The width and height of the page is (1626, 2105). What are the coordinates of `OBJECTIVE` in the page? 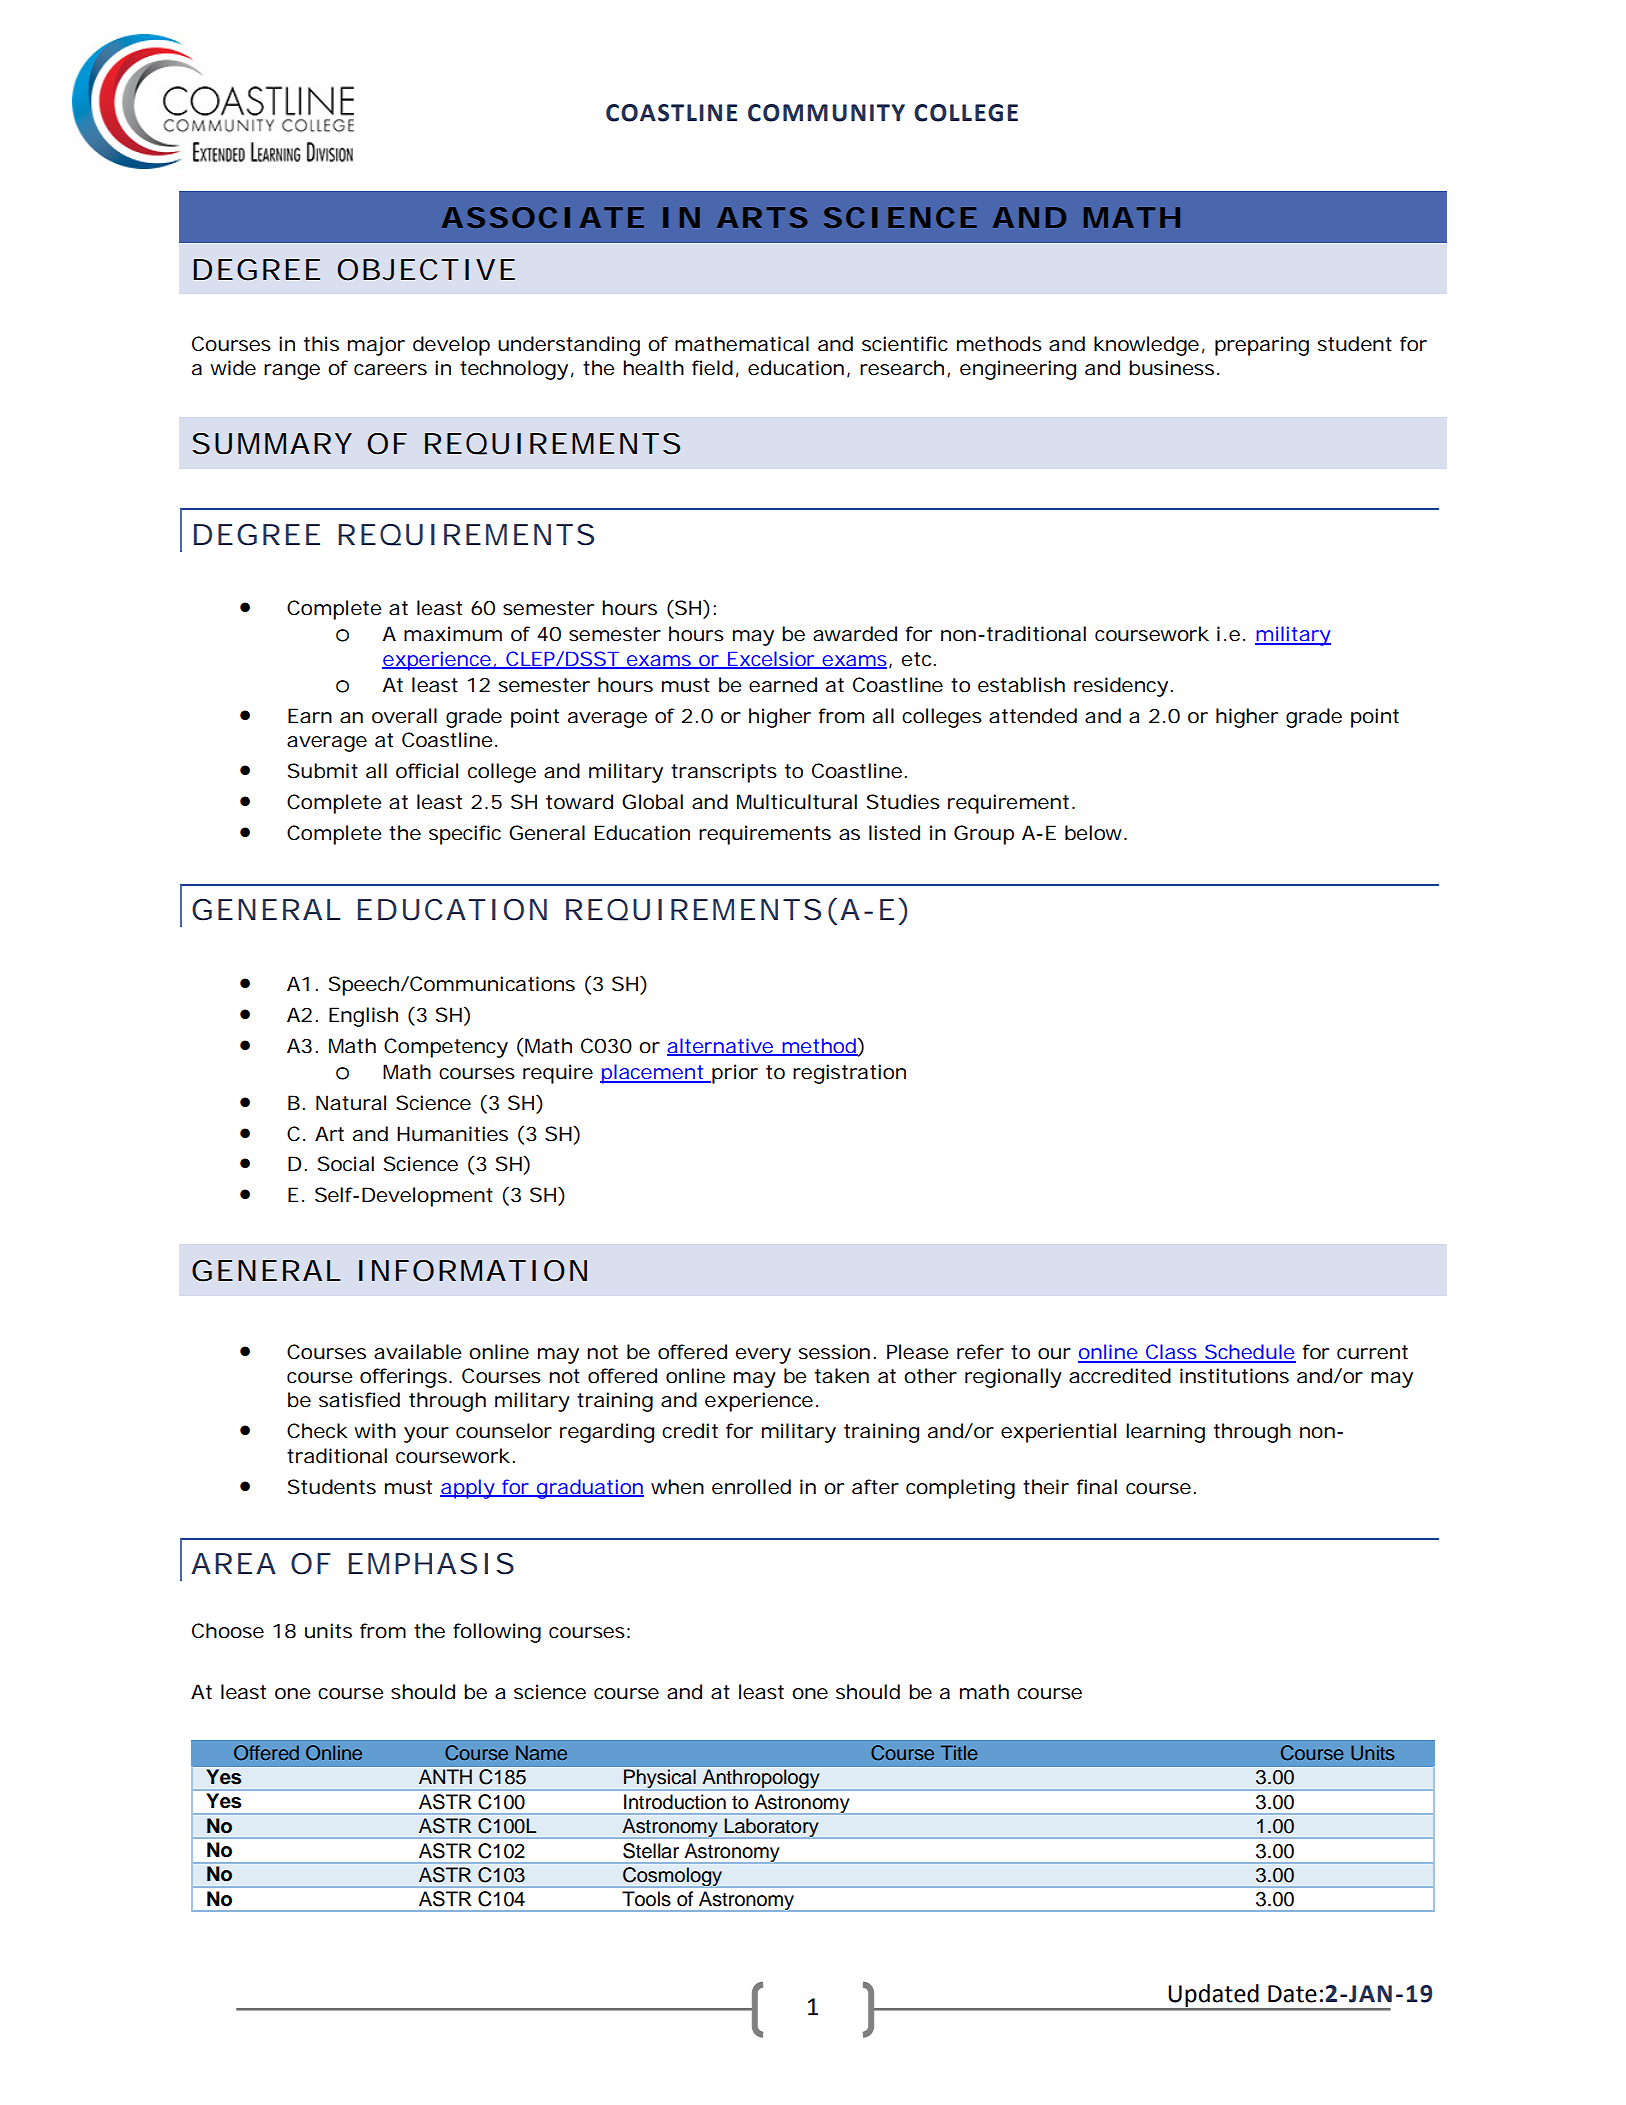 It's located at (426, 270).
